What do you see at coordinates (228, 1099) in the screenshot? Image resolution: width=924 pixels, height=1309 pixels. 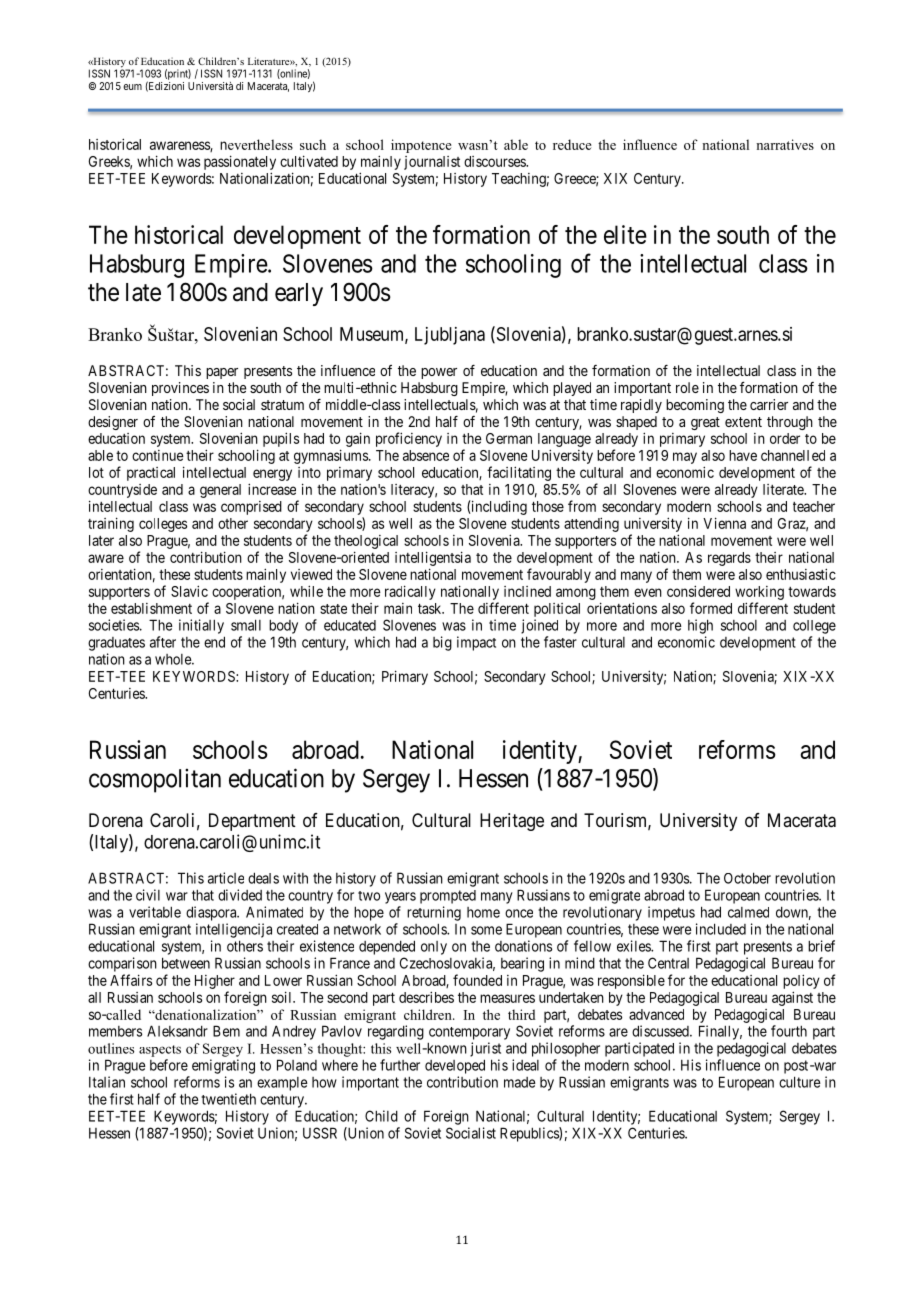 I see `twentieth` at bounding box center [228, 1099].
